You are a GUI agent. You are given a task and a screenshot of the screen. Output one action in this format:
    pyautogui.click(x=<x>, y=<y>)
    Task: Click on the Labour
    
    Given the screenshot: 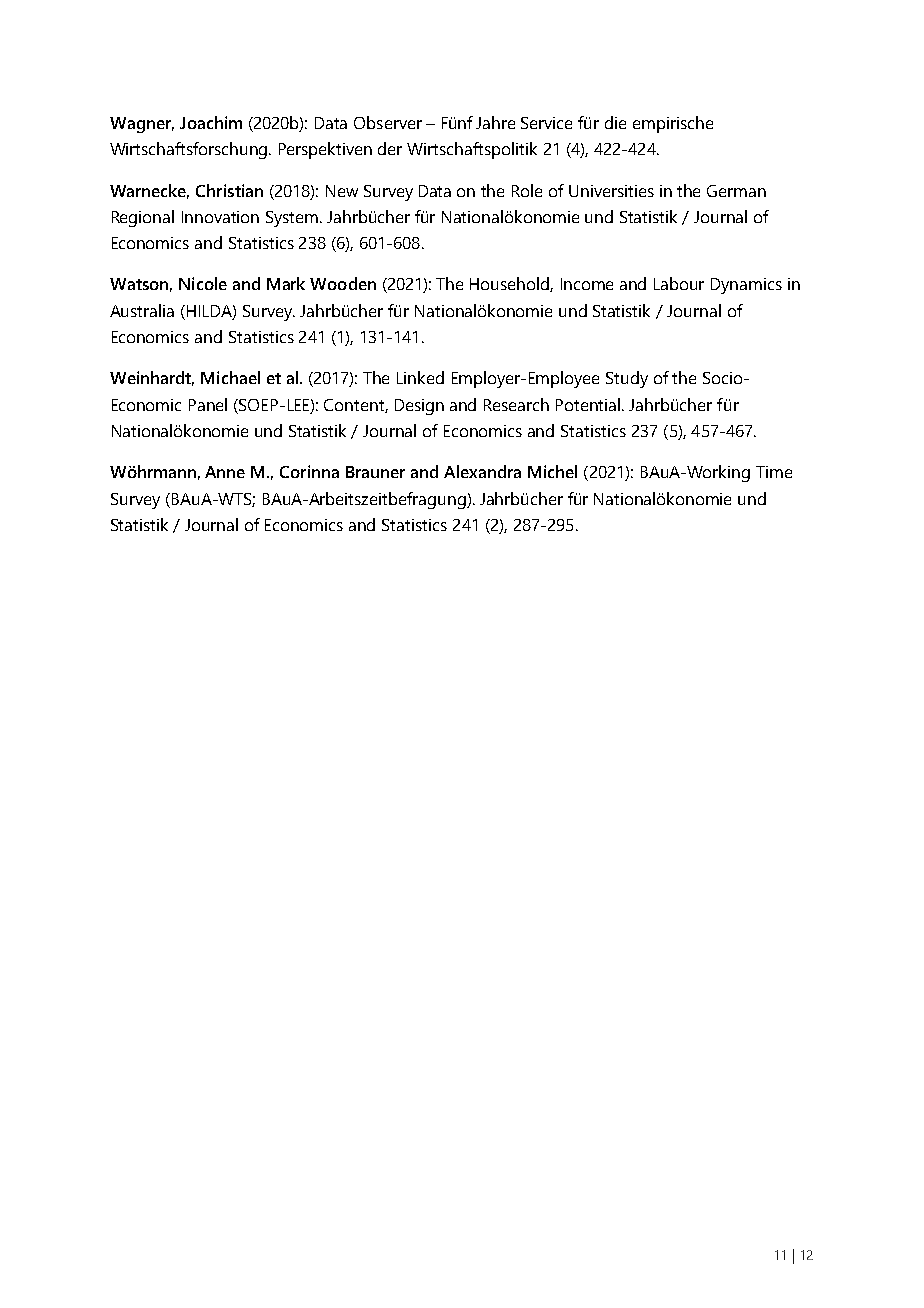 What is the action you would take?
    pyautogui.click(x=679, y=283)
